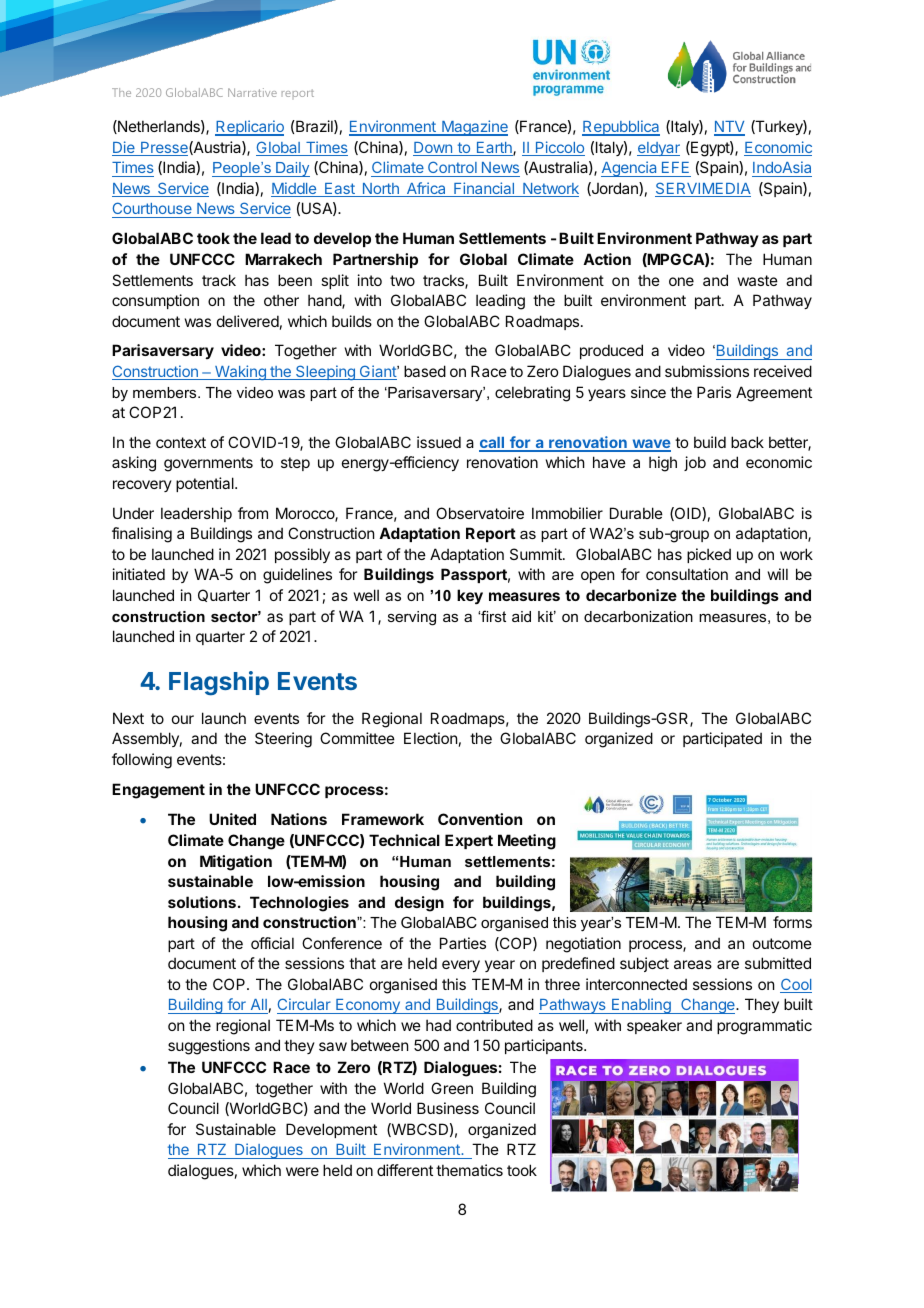 The height and width of the screenshot is (1308, 924). Describe the element at coordinates (208, 464) in the screenshot. I see `governments` at that location.
